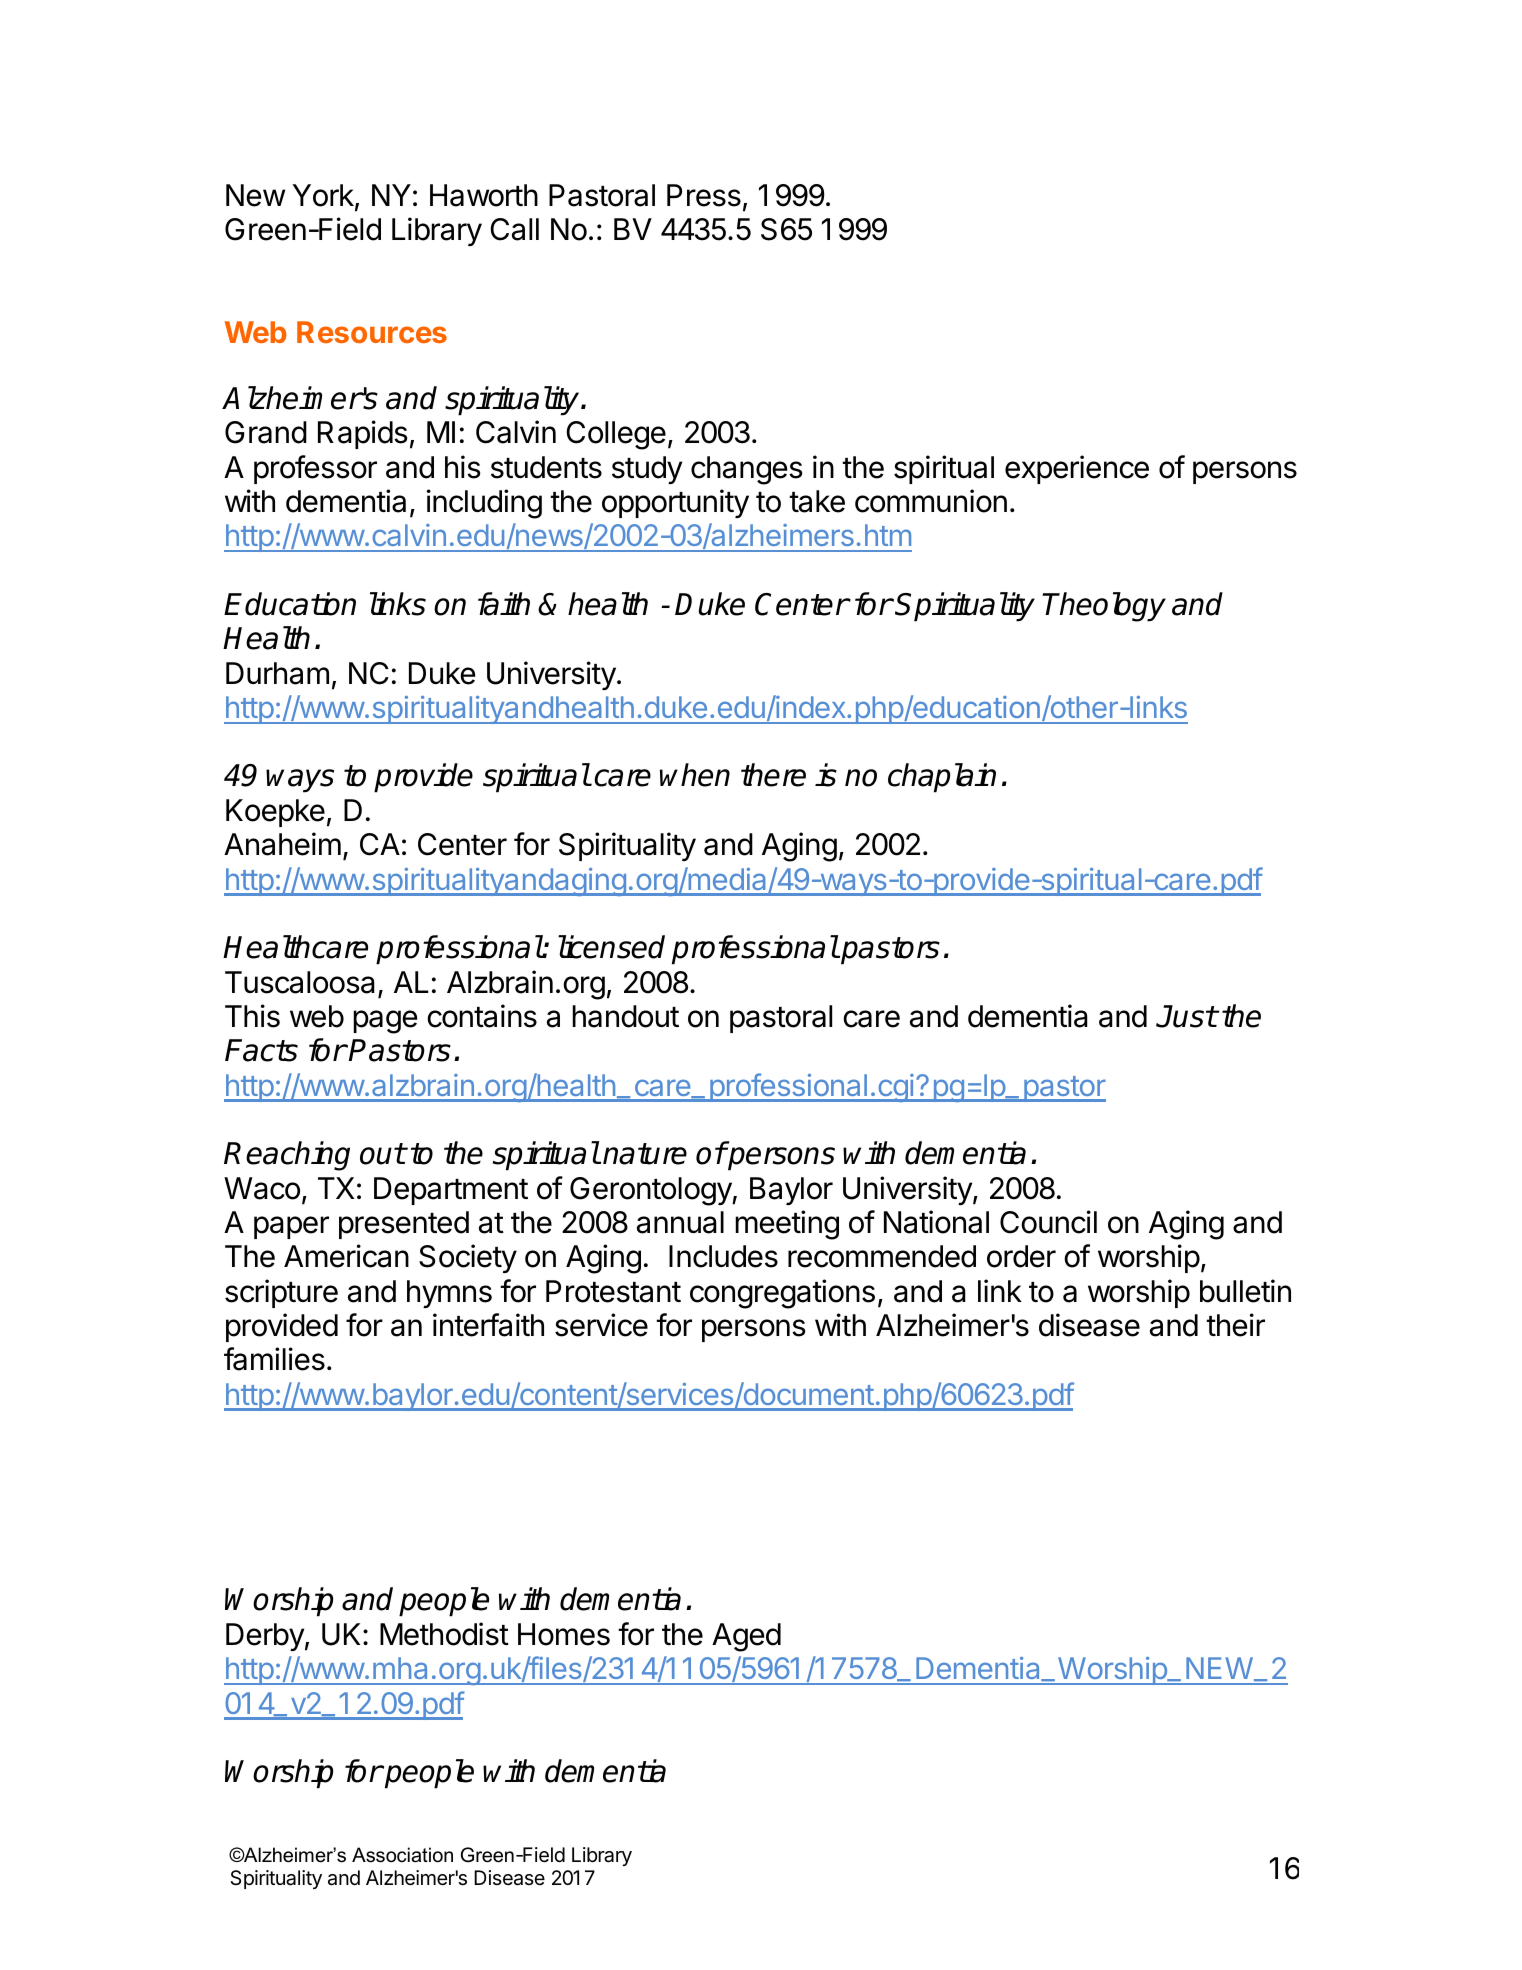 This screenshot has height=1970, width=1522. Describe the element at coordinates (746, 1637) in the screenshot. I see `Aged` at that location.
